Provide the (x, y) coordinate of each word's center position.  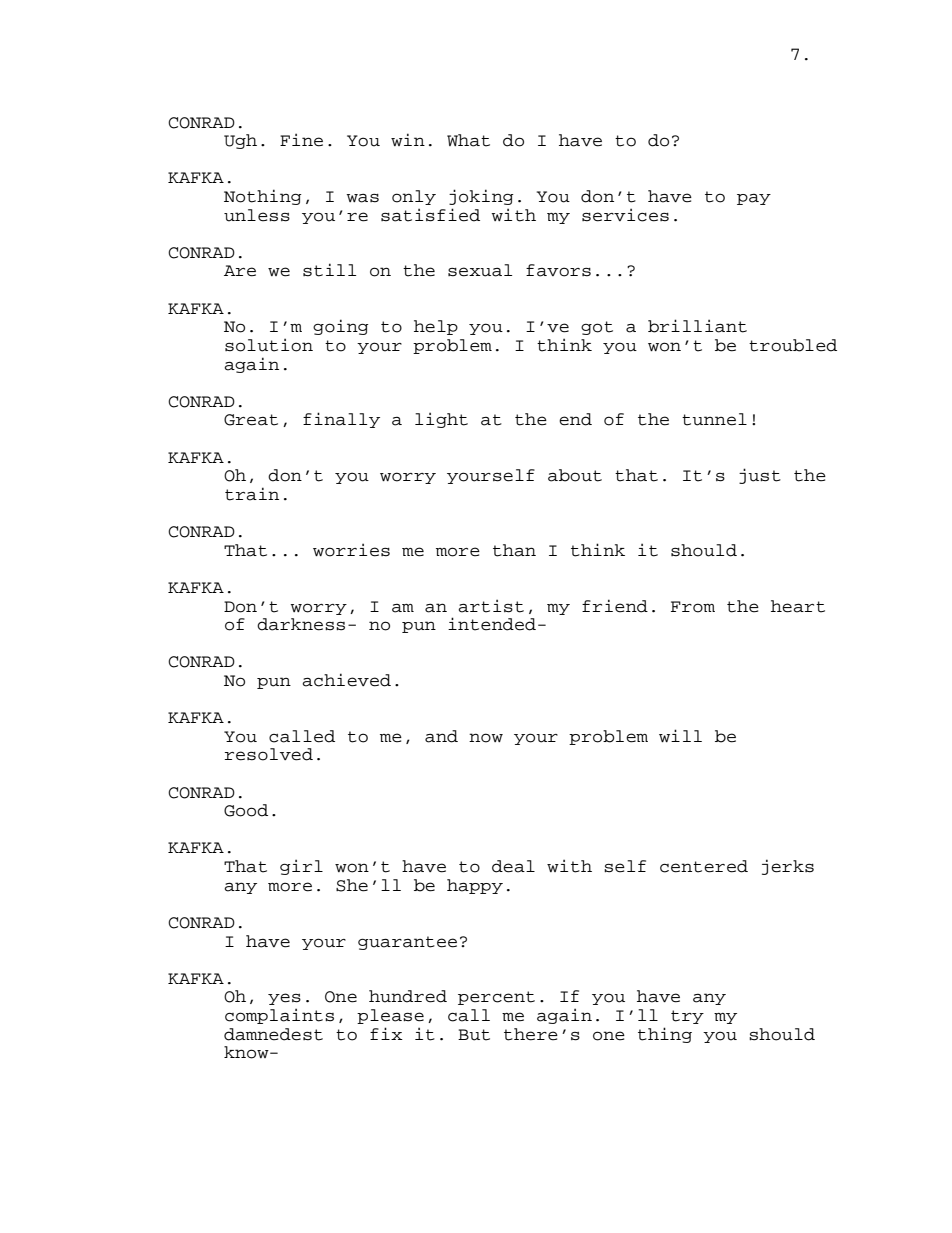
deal (513, 866)
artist (491, 606)
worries (351, 550)
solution (269, 345)
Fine (301, 140)
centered (704, 866)
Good (246, 810)
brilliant (697, 326)
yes (284, 999)
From (693, 607)
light (441, 420)
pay (754, 199)
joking (481, 197)
